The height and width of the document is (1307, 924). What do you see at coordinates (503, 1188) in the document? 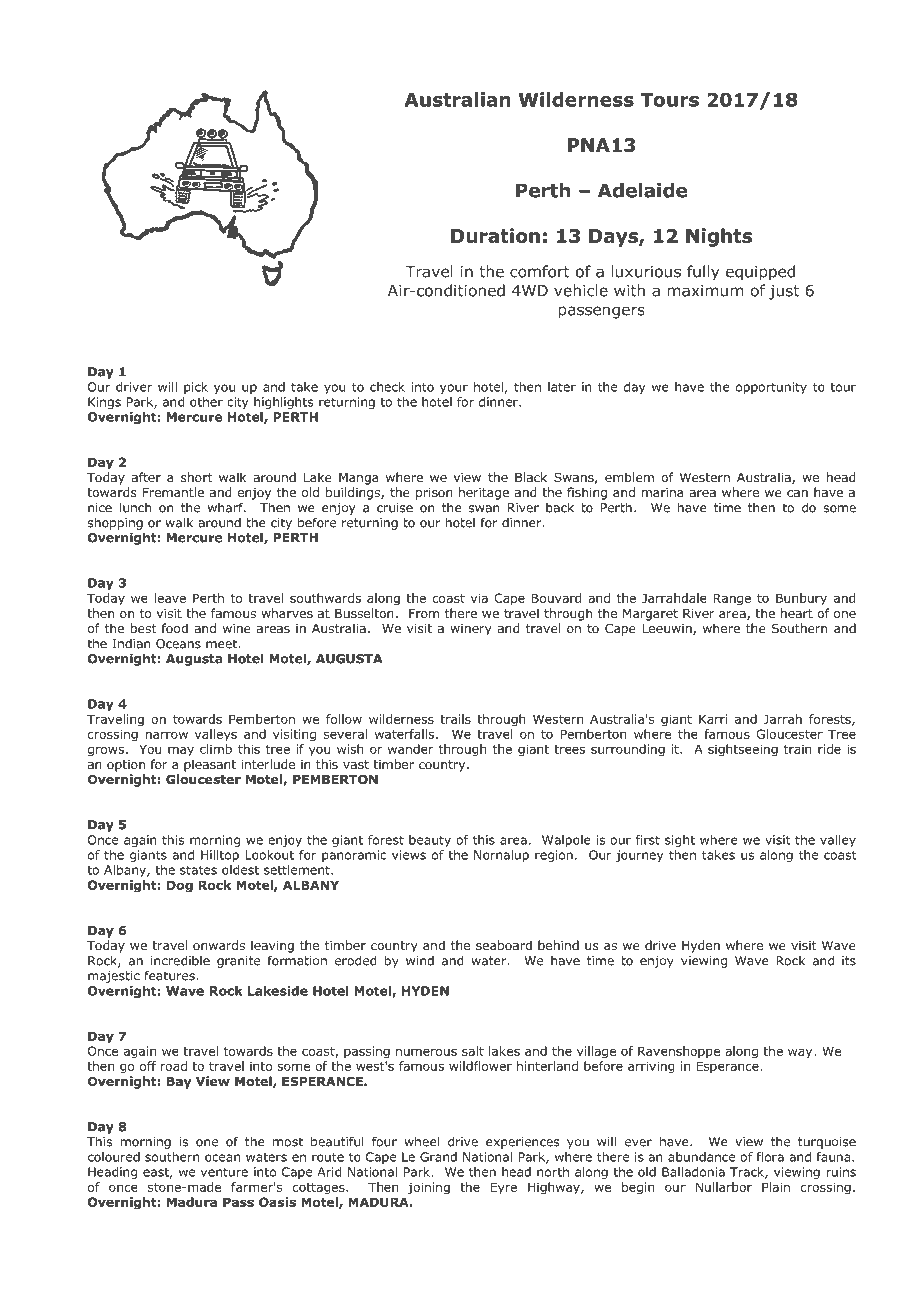
I see `Eyre` at bounding box center [503, 1188].
